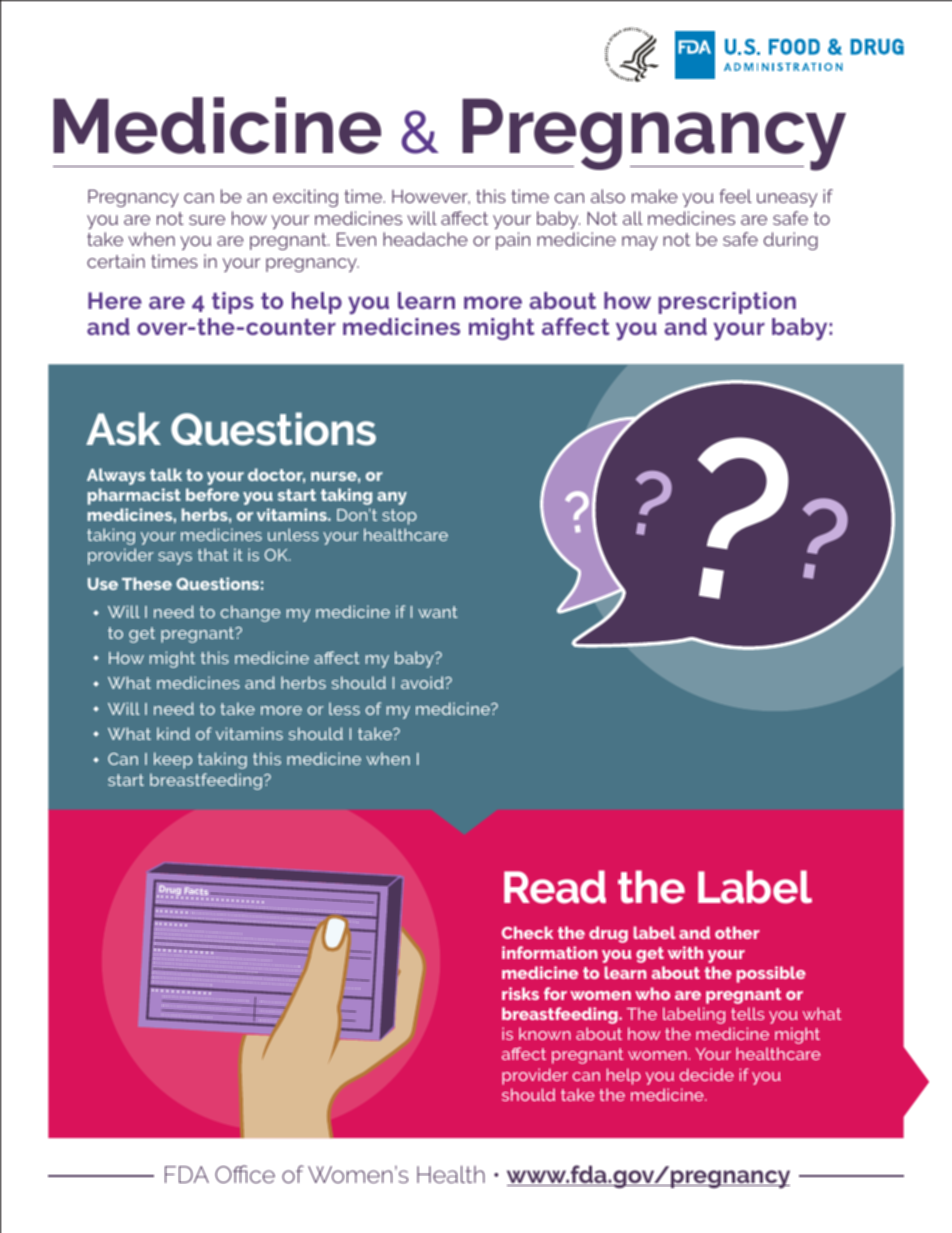 The height and width of the screenshot is (1233, 952). What do you see at coordinates (438, 612) in the screenshot?
I see `want` at bounding box center [438, 612].
